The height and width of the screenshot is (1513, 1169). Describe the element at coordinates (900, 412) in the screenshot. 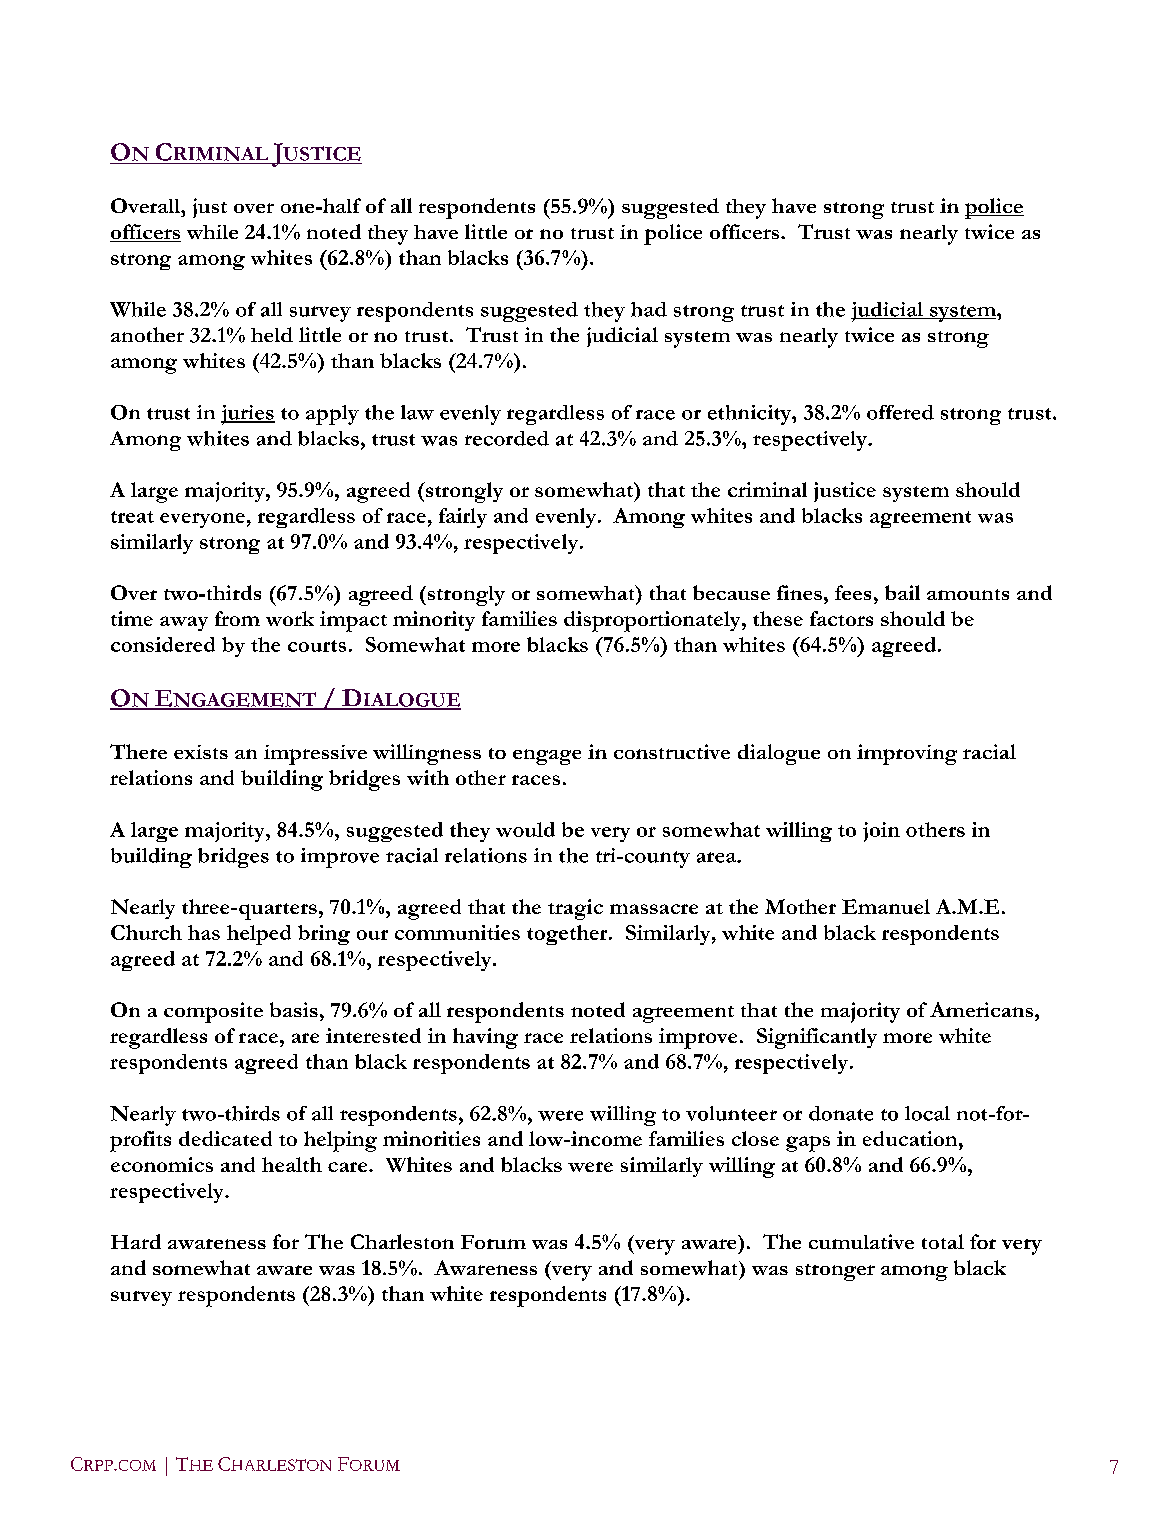

I see `offered` at that location.
